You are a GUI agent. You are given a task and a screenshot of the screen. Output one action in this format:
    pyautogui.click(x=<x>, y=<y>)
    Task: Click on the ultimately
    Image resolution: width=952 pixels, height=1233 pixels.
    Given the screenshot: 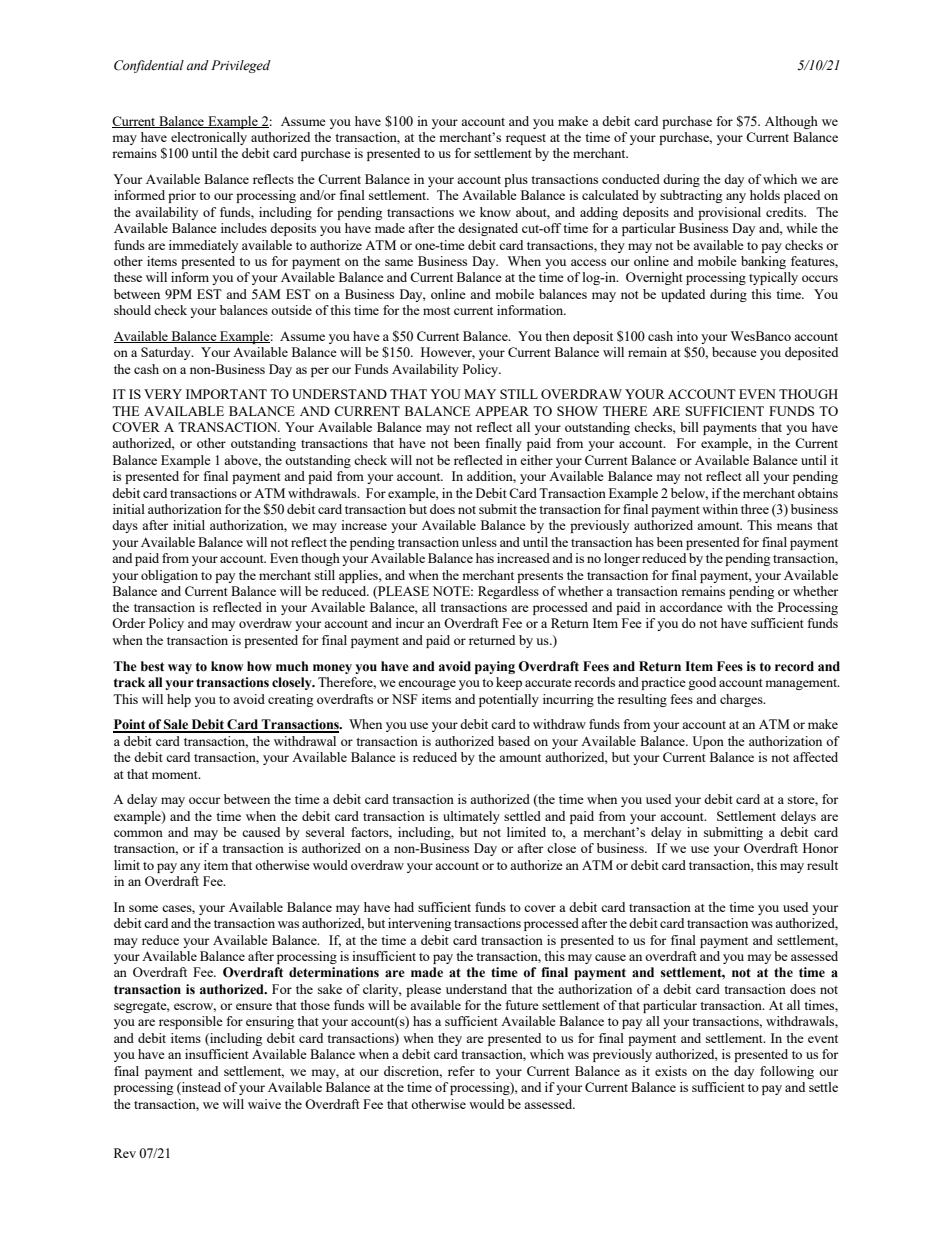 What is the action you would take?
    pyautogui.click(x=471, y=817)
